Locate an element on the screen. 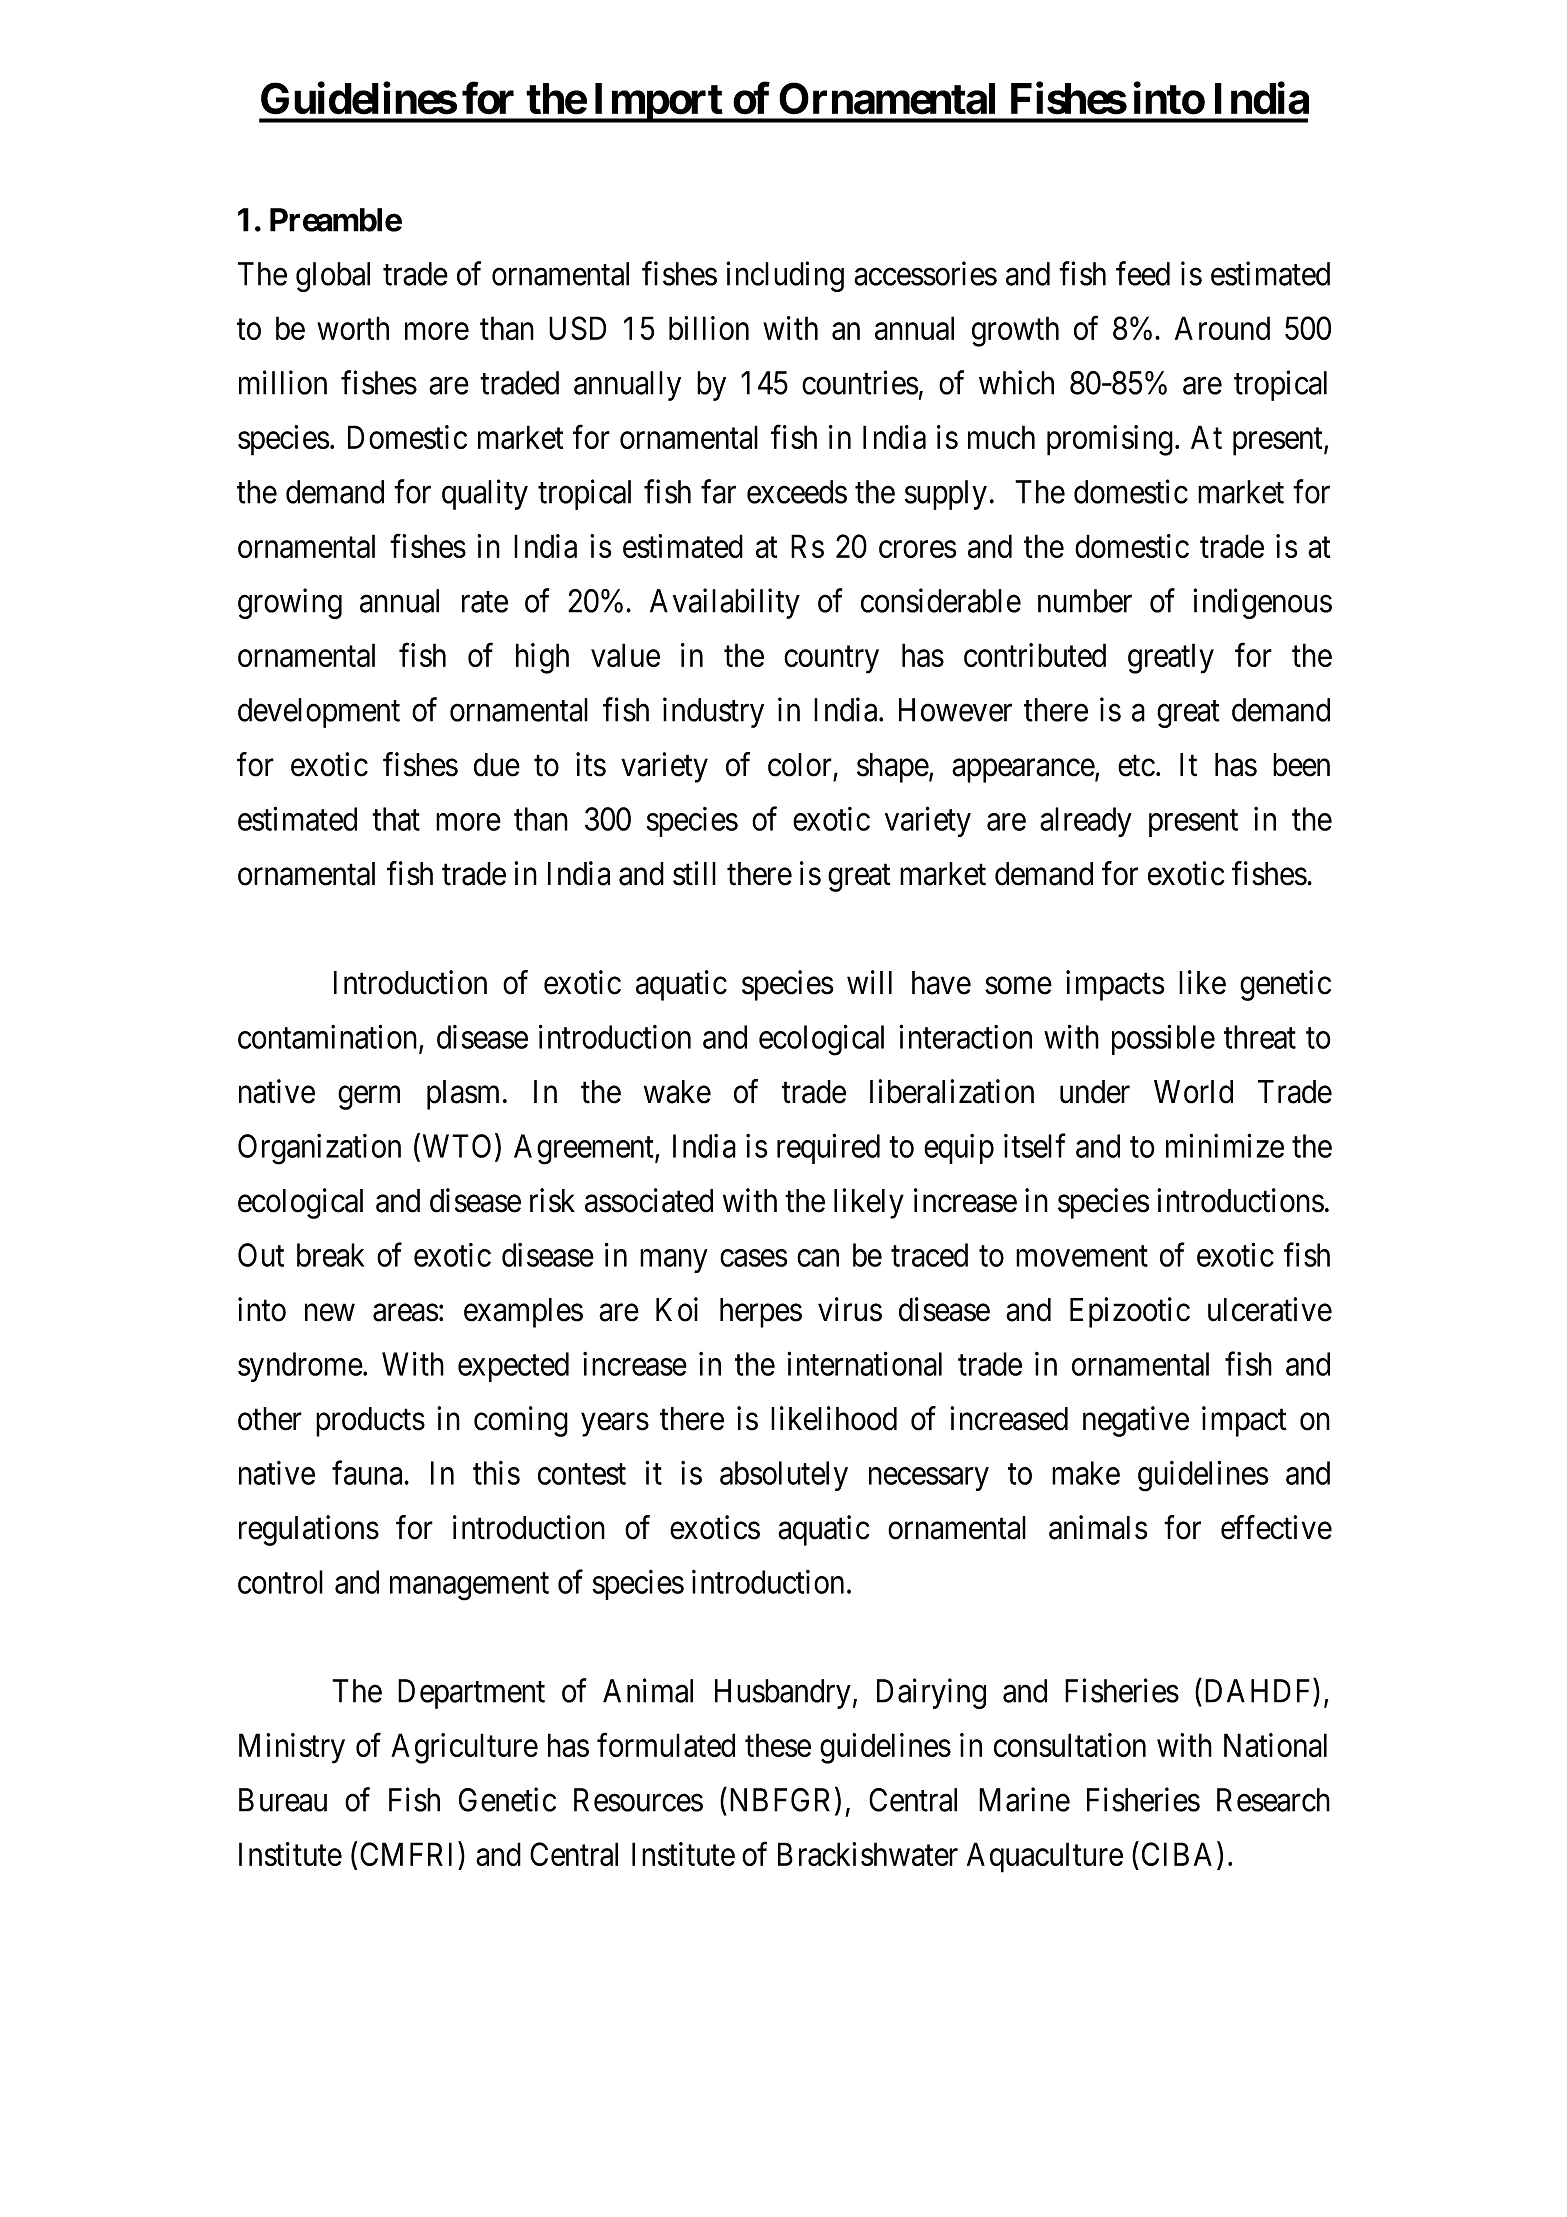 The width and height of the screenshot is (1567, 2217). that is located at coordinates (396, 819).
